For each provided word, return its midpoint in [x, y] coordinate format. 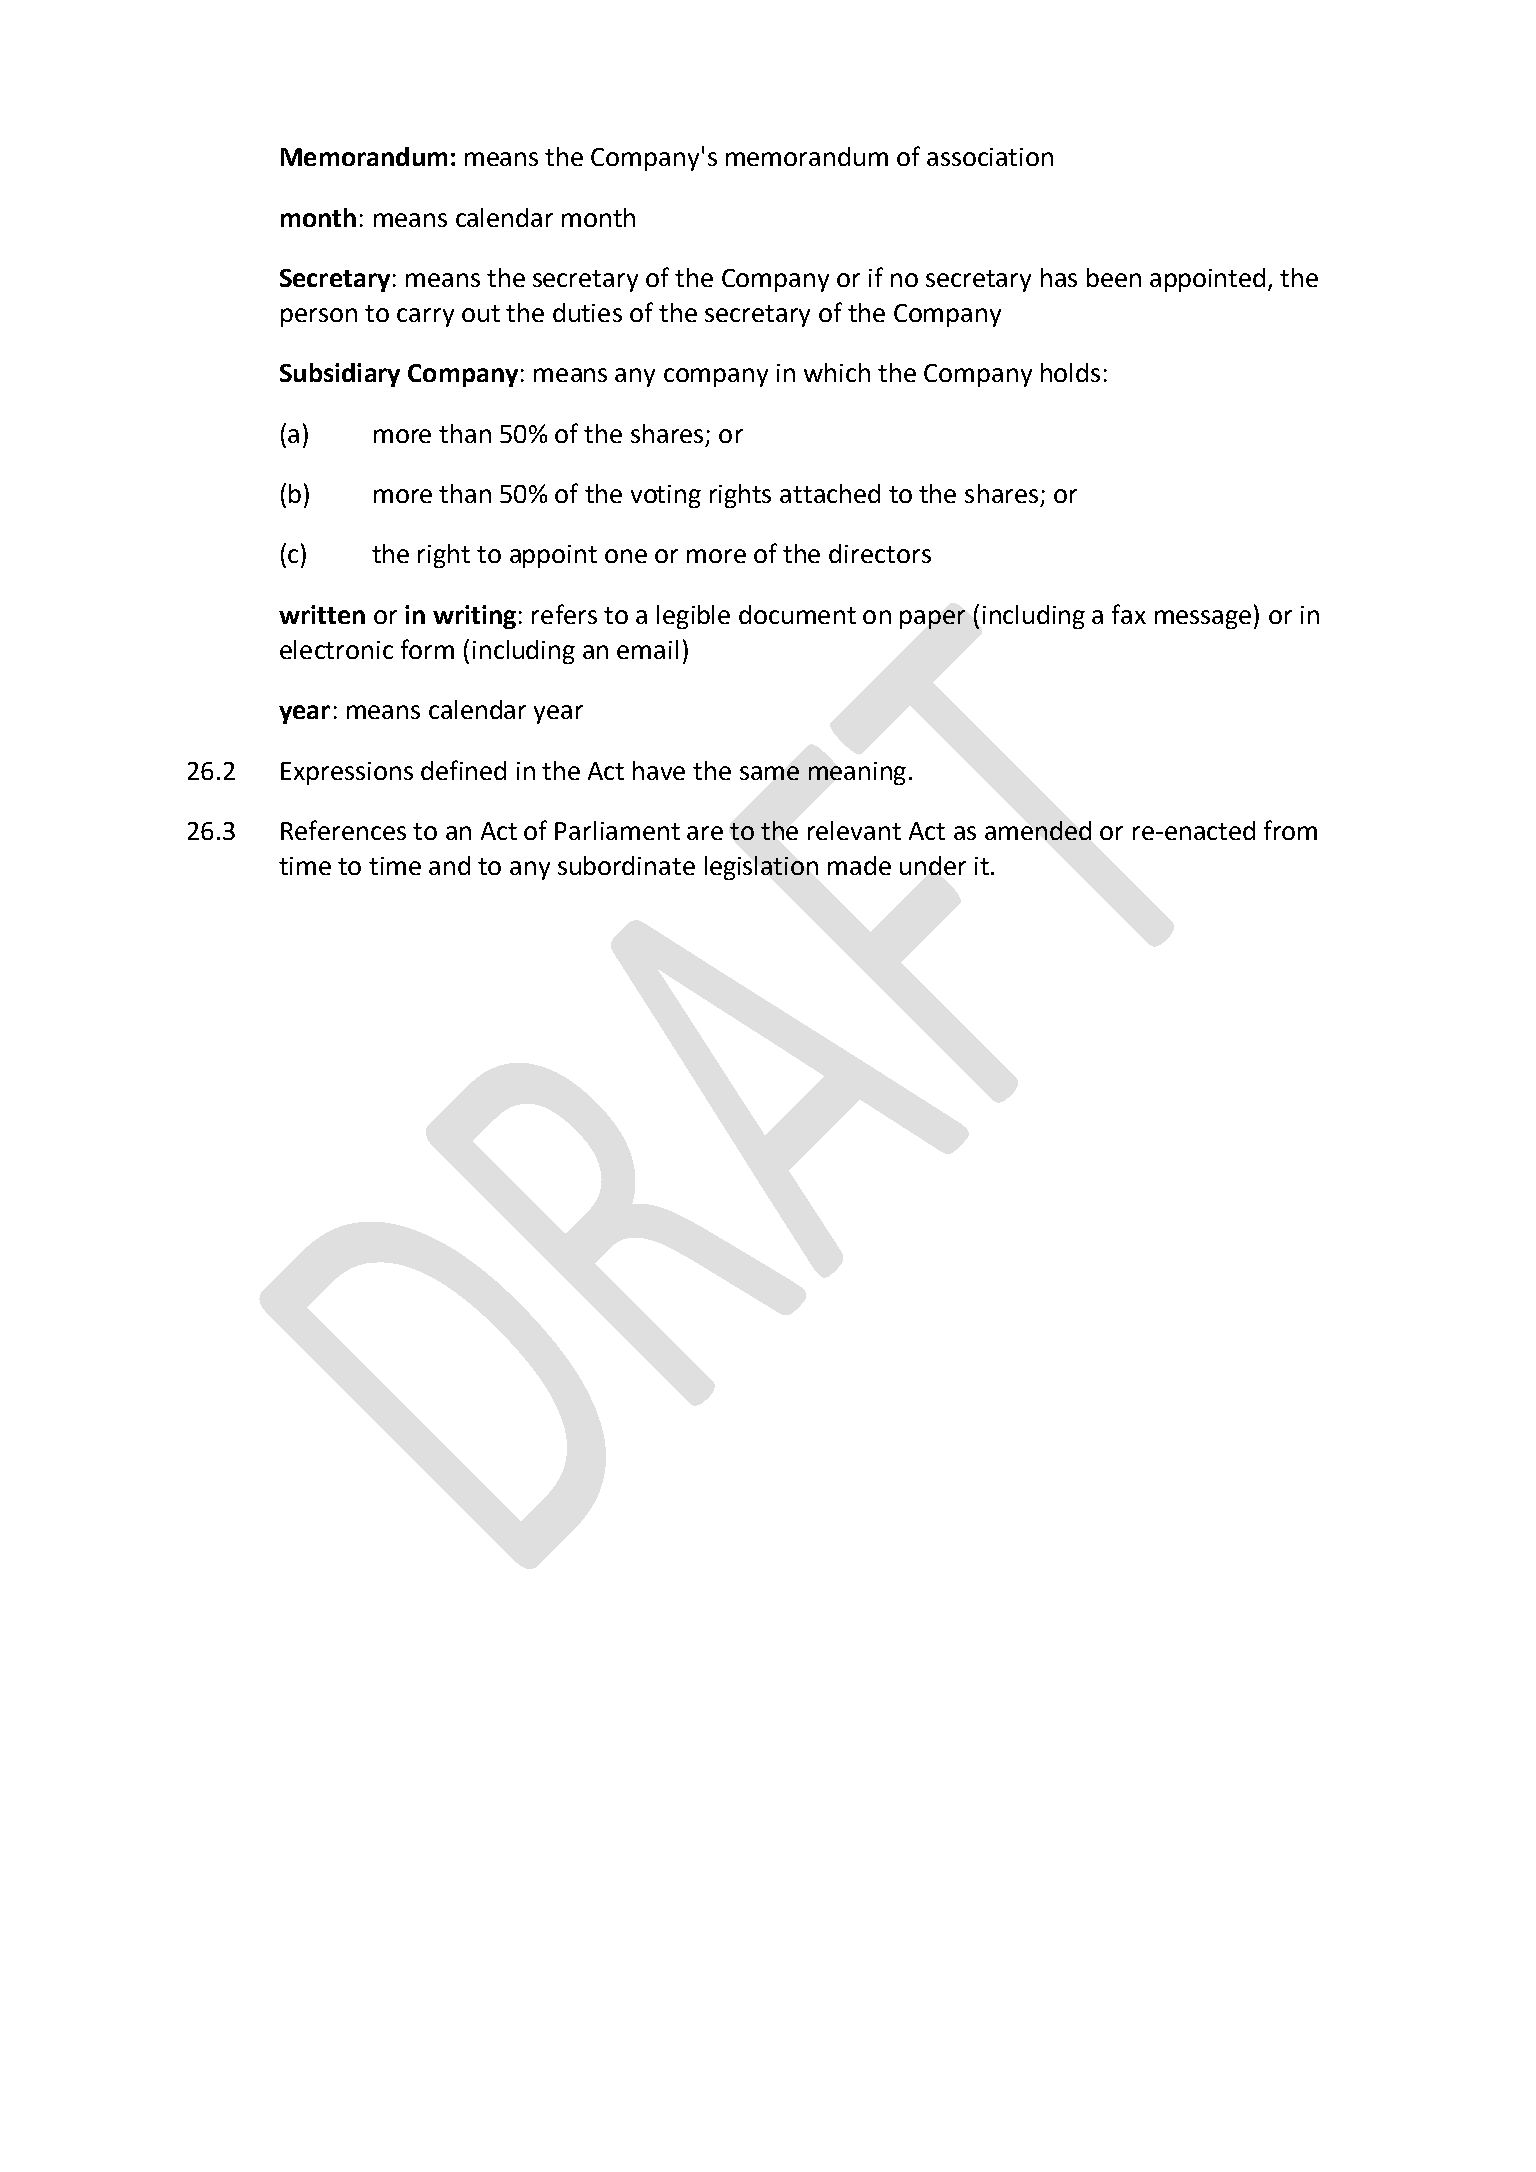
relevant [854, 830]
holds [1070, 372]
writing [474, 617]
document [797, 614]
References [343, 830]
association [990, 157]
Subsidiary [340, 375]
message [1203, 619]
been [1114, 277]
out [481, 313]
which [837, 372]
